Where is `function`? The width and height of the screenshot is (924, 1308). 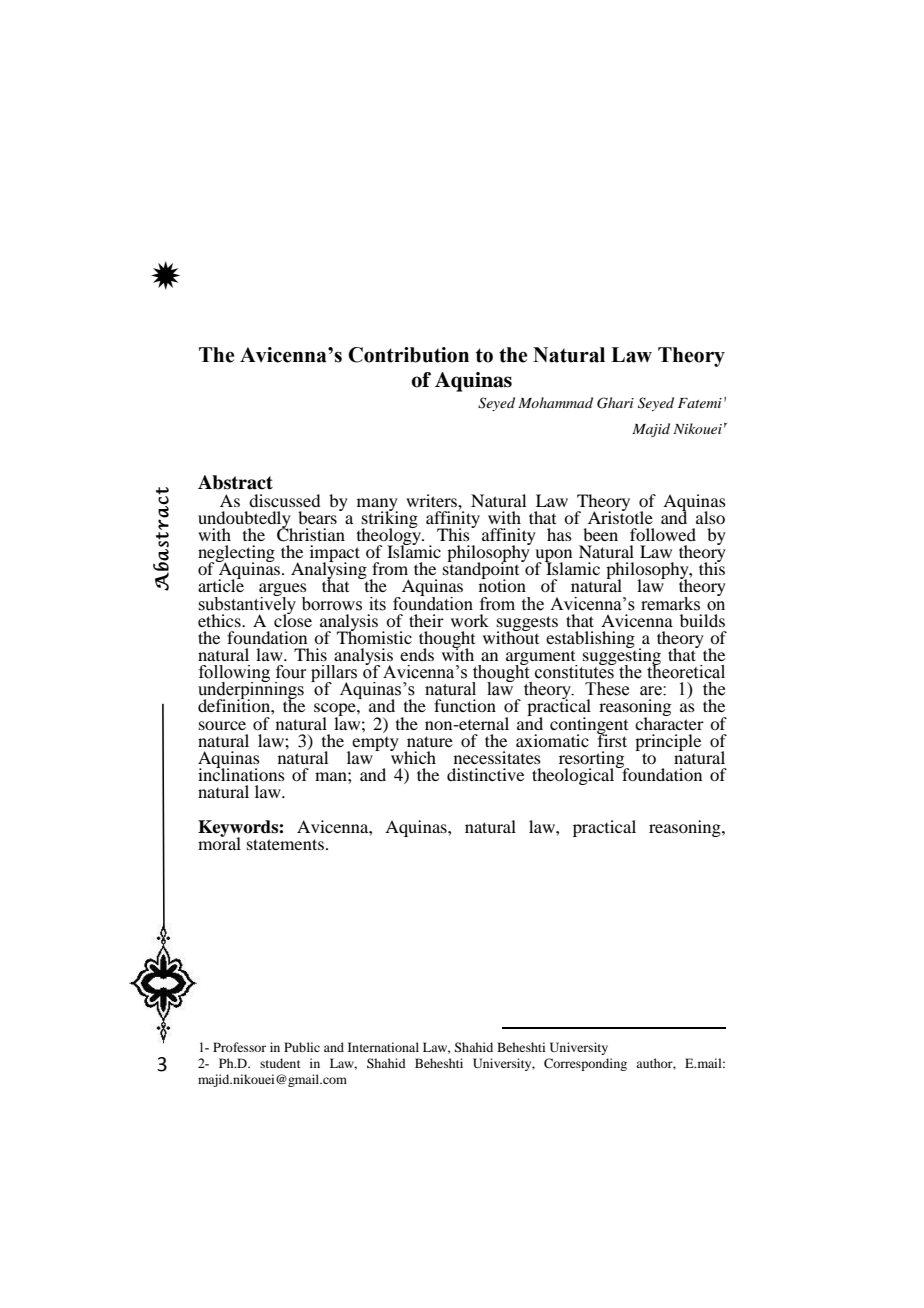
function is located at coordinates (465, 705).
